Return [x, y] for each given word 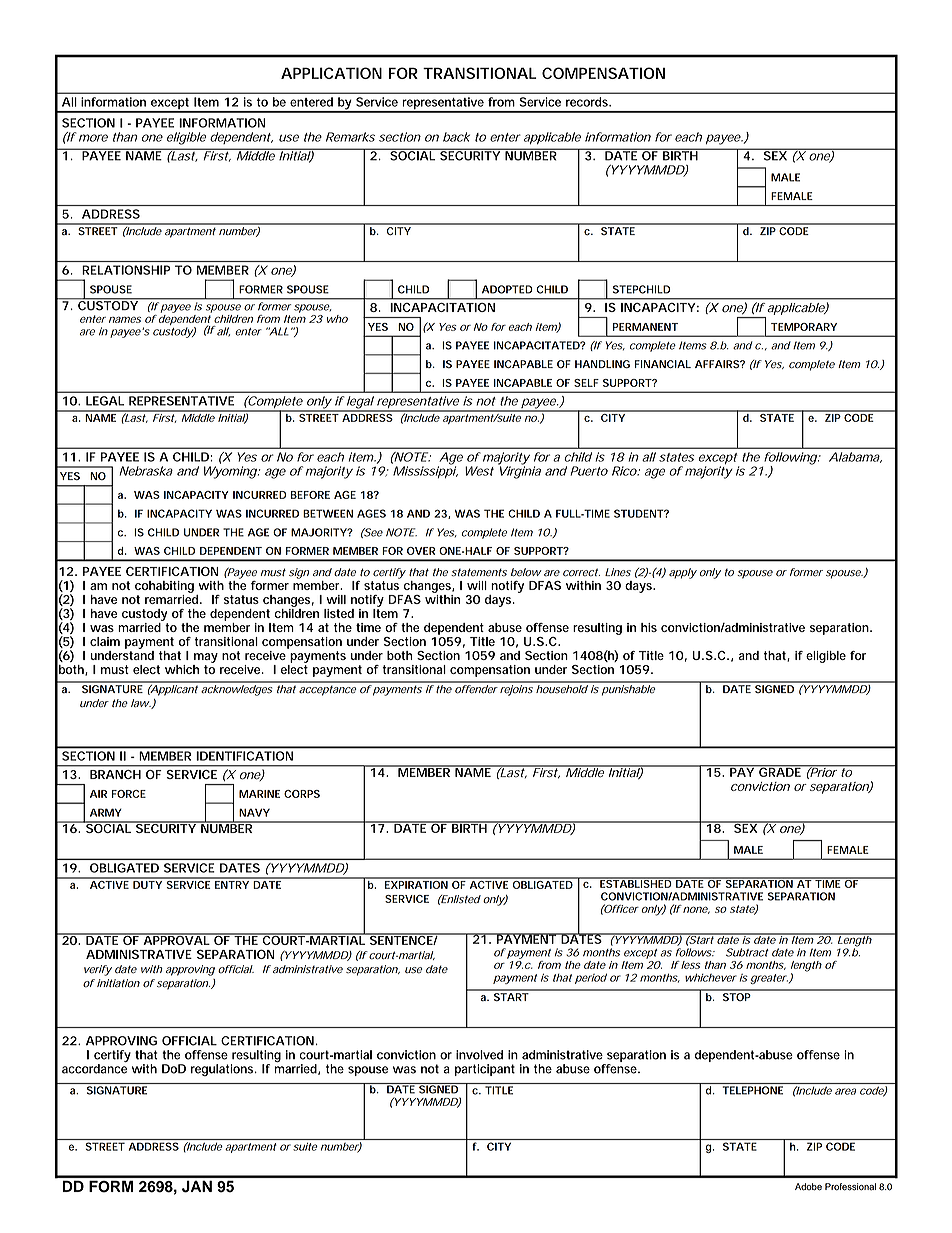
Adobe [808, 1187]
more [93, 138]
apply [683, 573]
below [526, 572]
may [206, 658]
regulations [223, 1070]
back [456, 137]
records [588, 102]
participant [485, 1070]
